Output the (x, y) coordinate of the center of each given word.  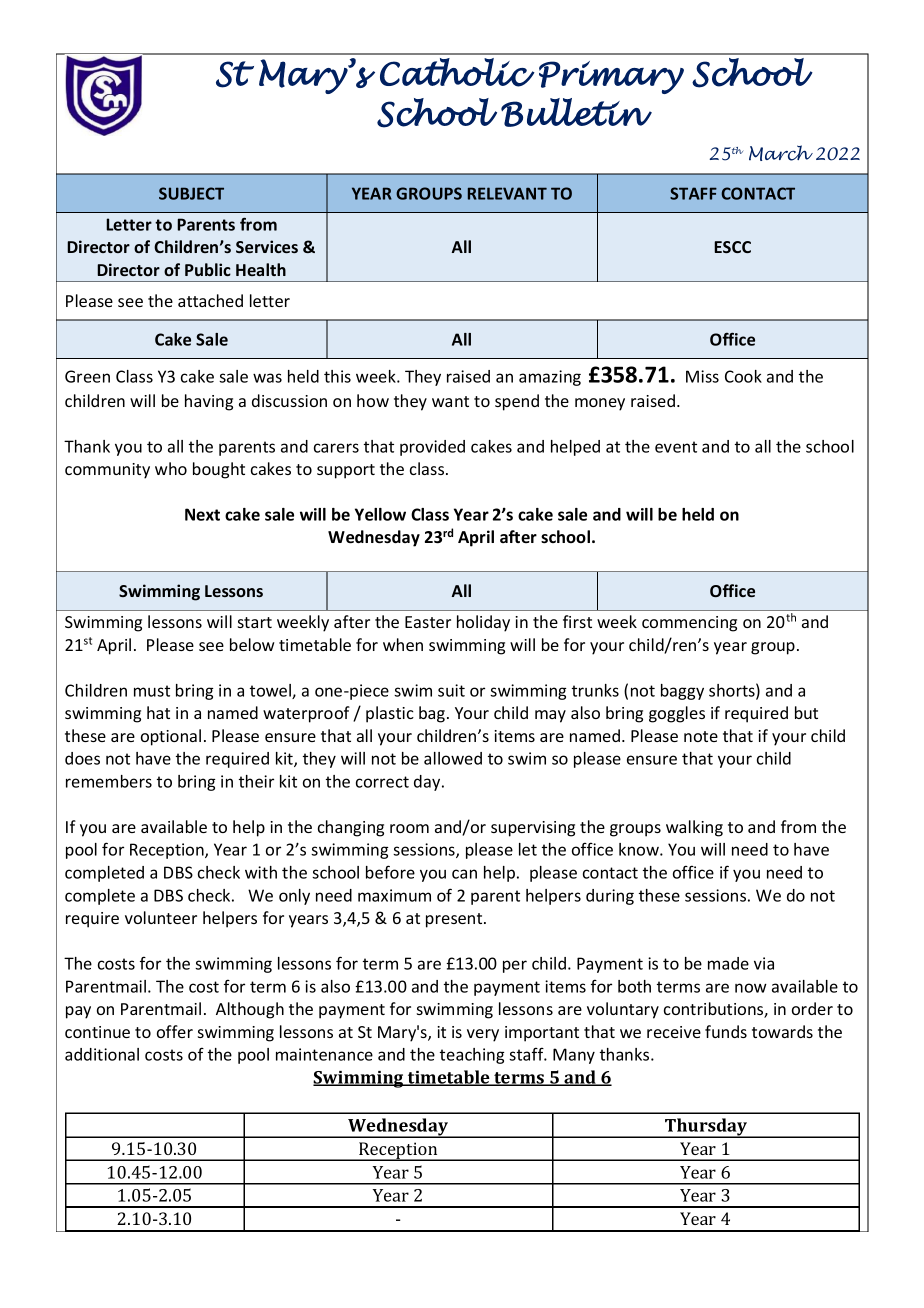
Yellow (380, 514)
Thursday (706, 1128)
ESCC (732, 247)
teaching (472, 1056)
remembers (109, 781)
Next (202, 514)
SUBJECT (191, 193)
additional (102, 1054)
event (676, 447)
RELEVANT (507, 193)
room (409, 828)
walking (694, 828)
